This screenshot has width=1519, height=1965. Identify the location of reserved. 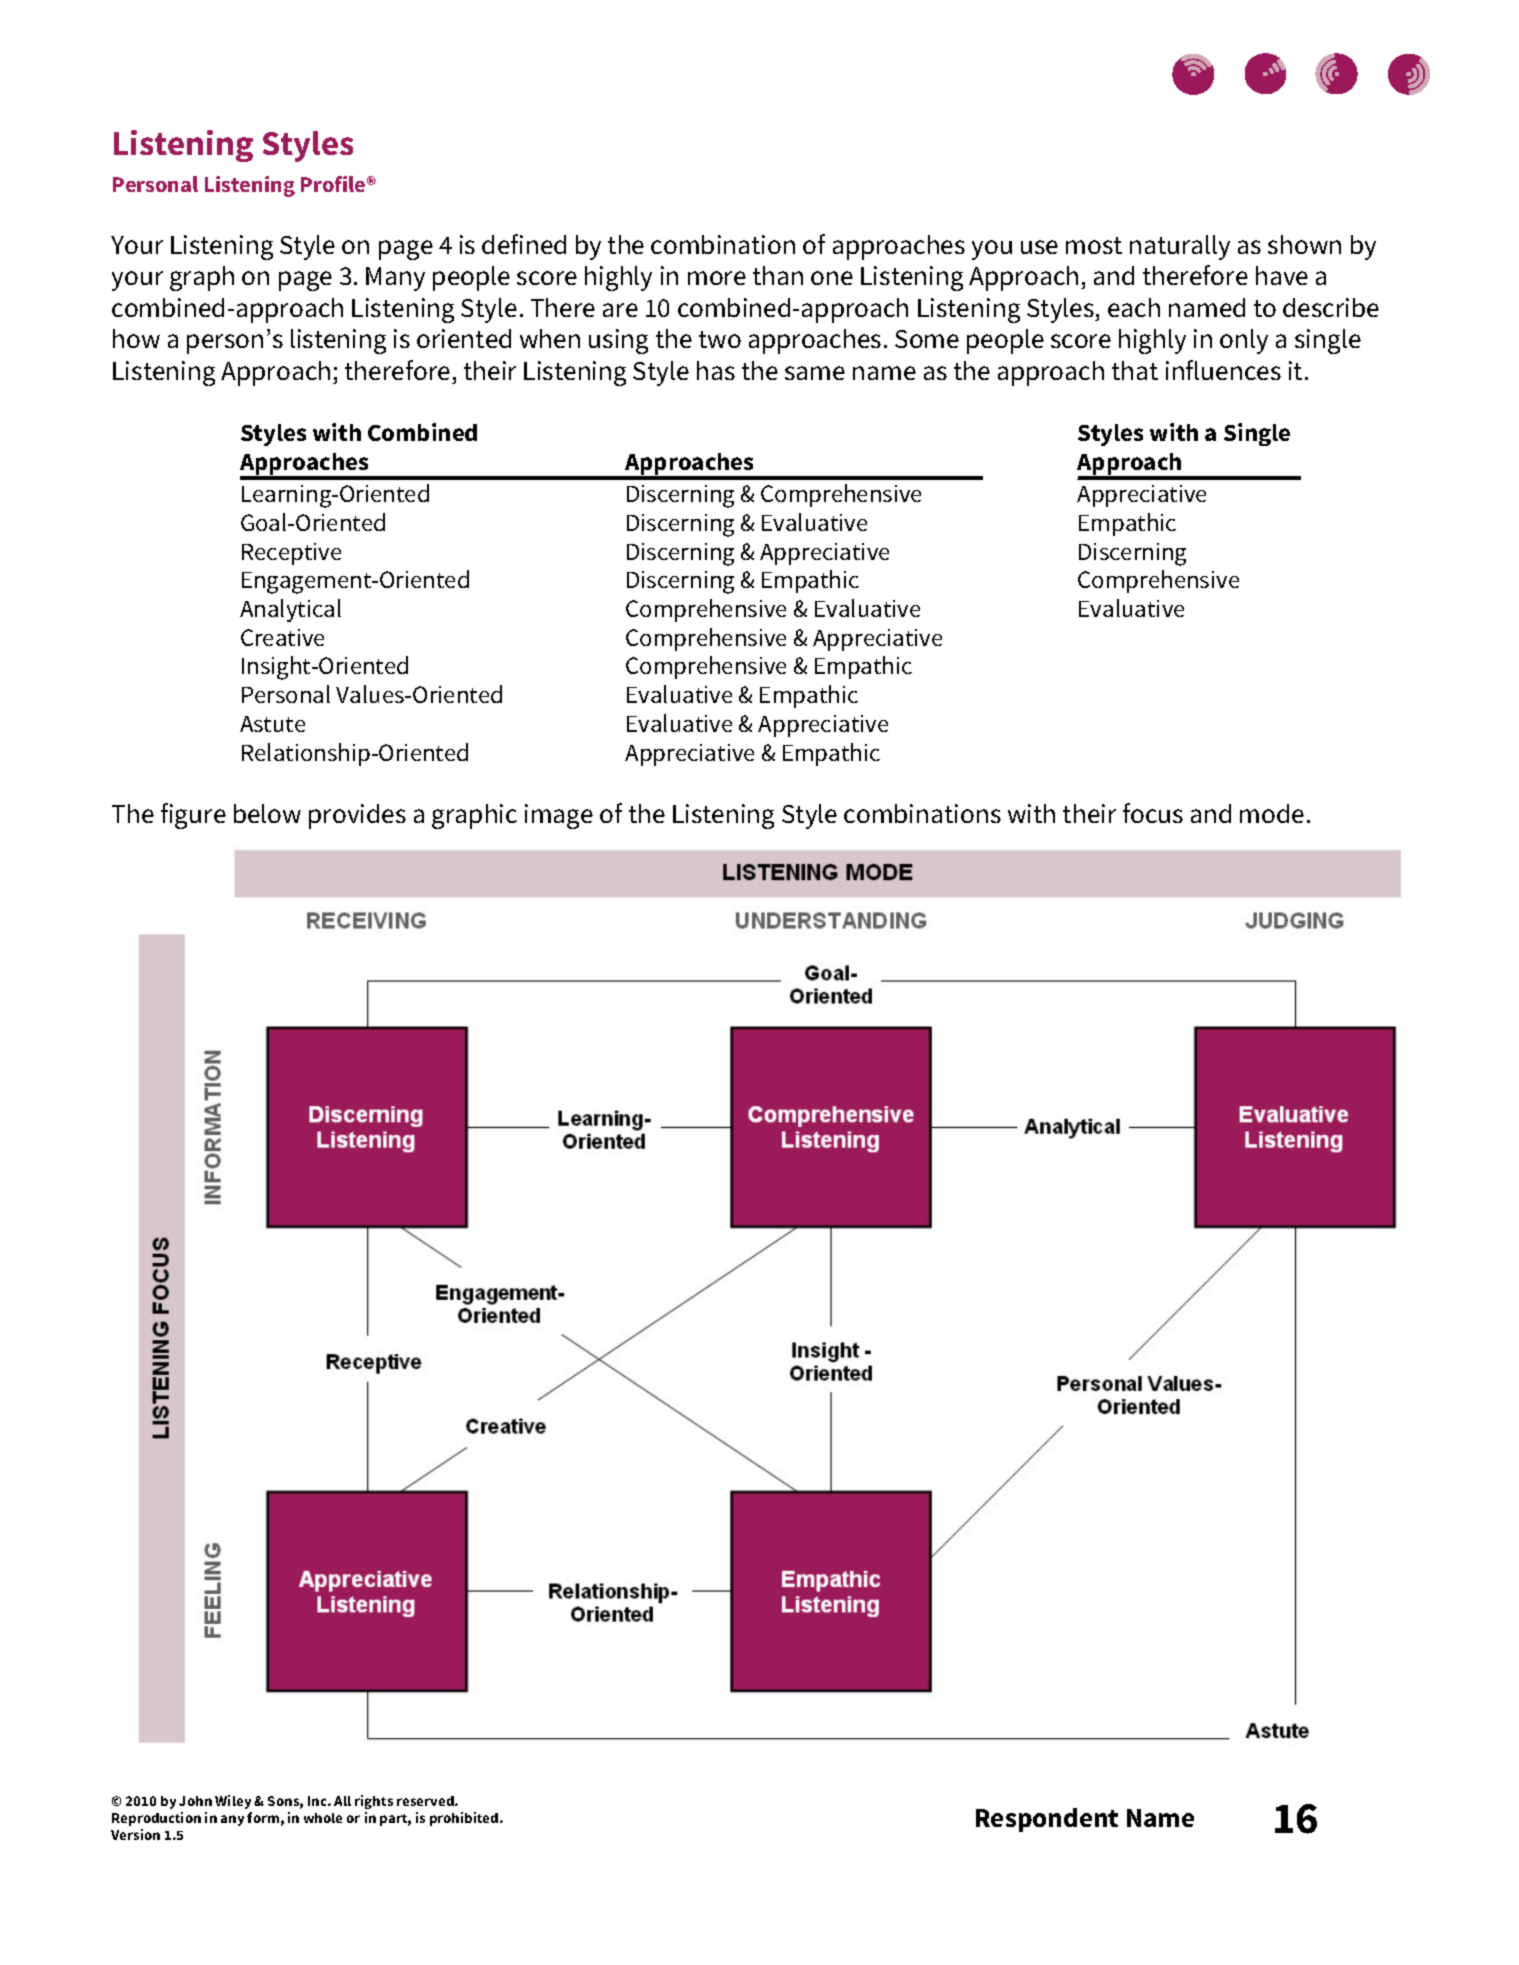
(426, 1801).
